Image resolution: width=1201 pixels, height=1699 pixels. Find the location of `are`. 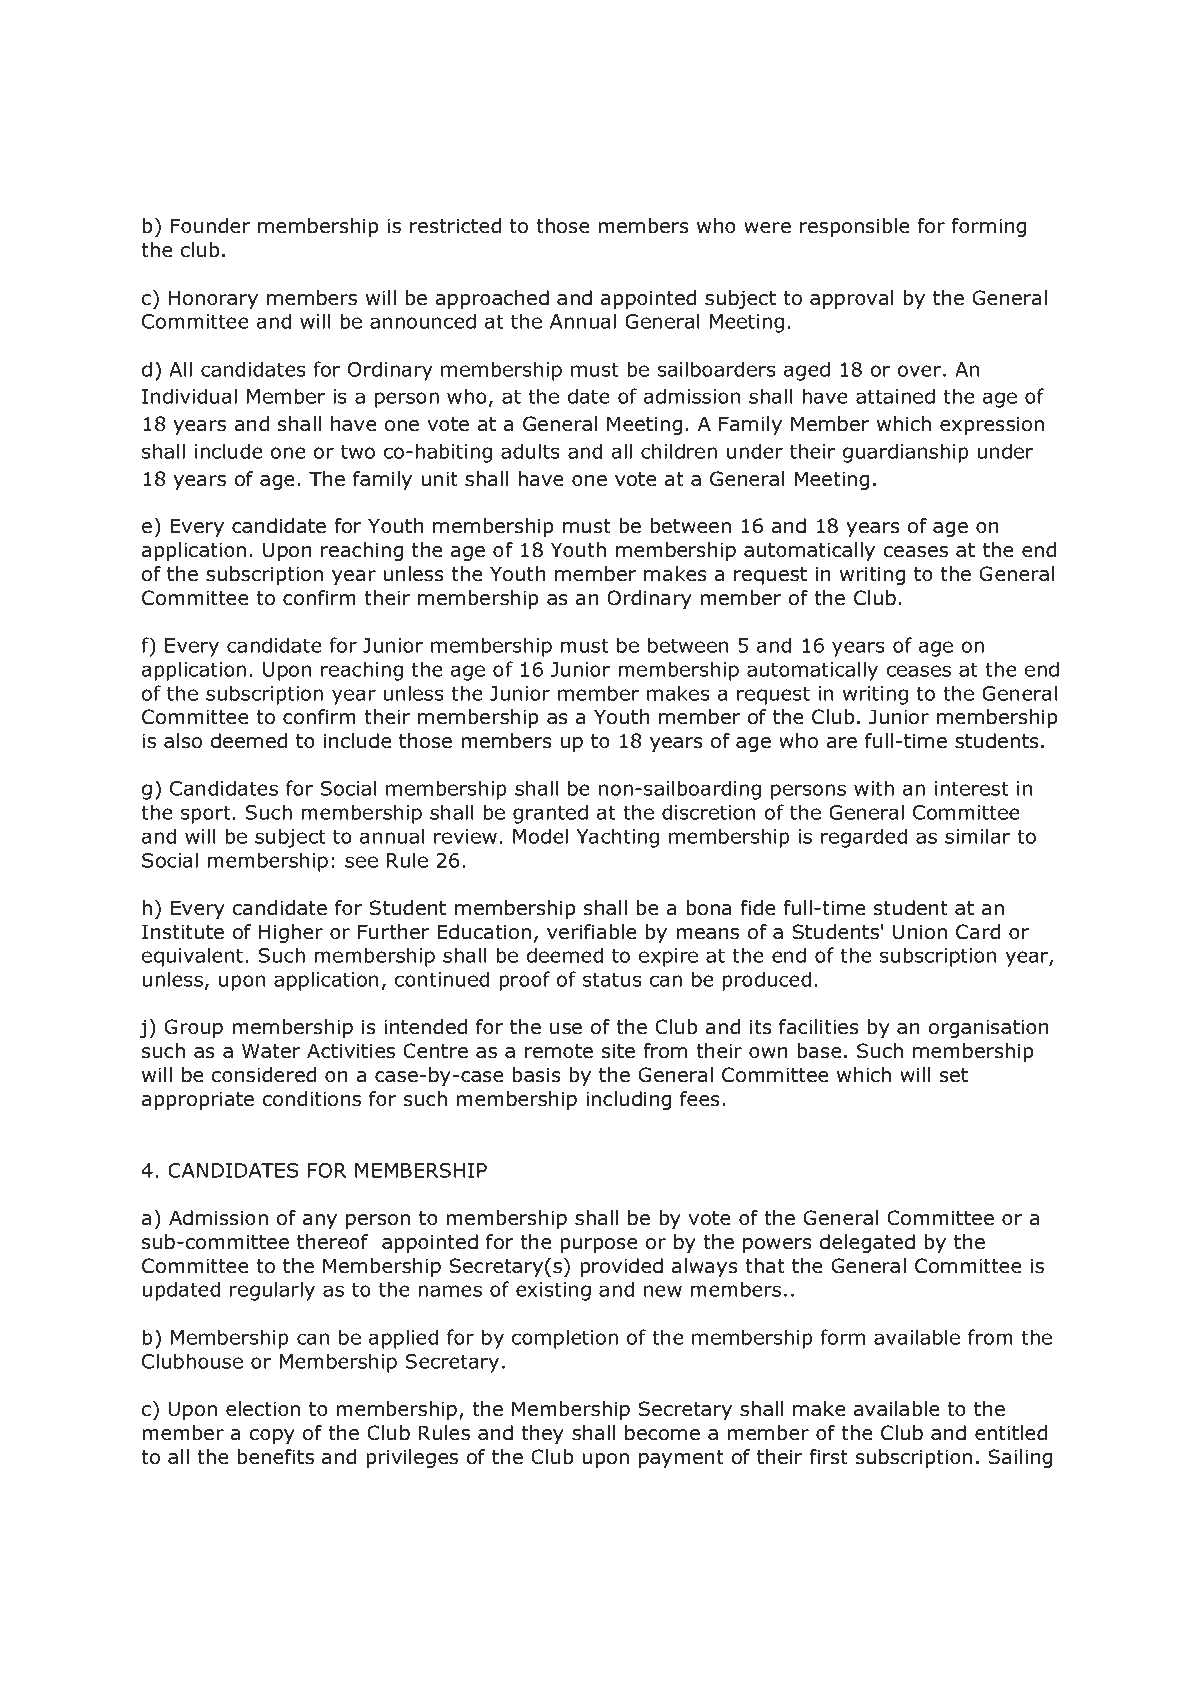

are is located at coordinates (842, 743).
